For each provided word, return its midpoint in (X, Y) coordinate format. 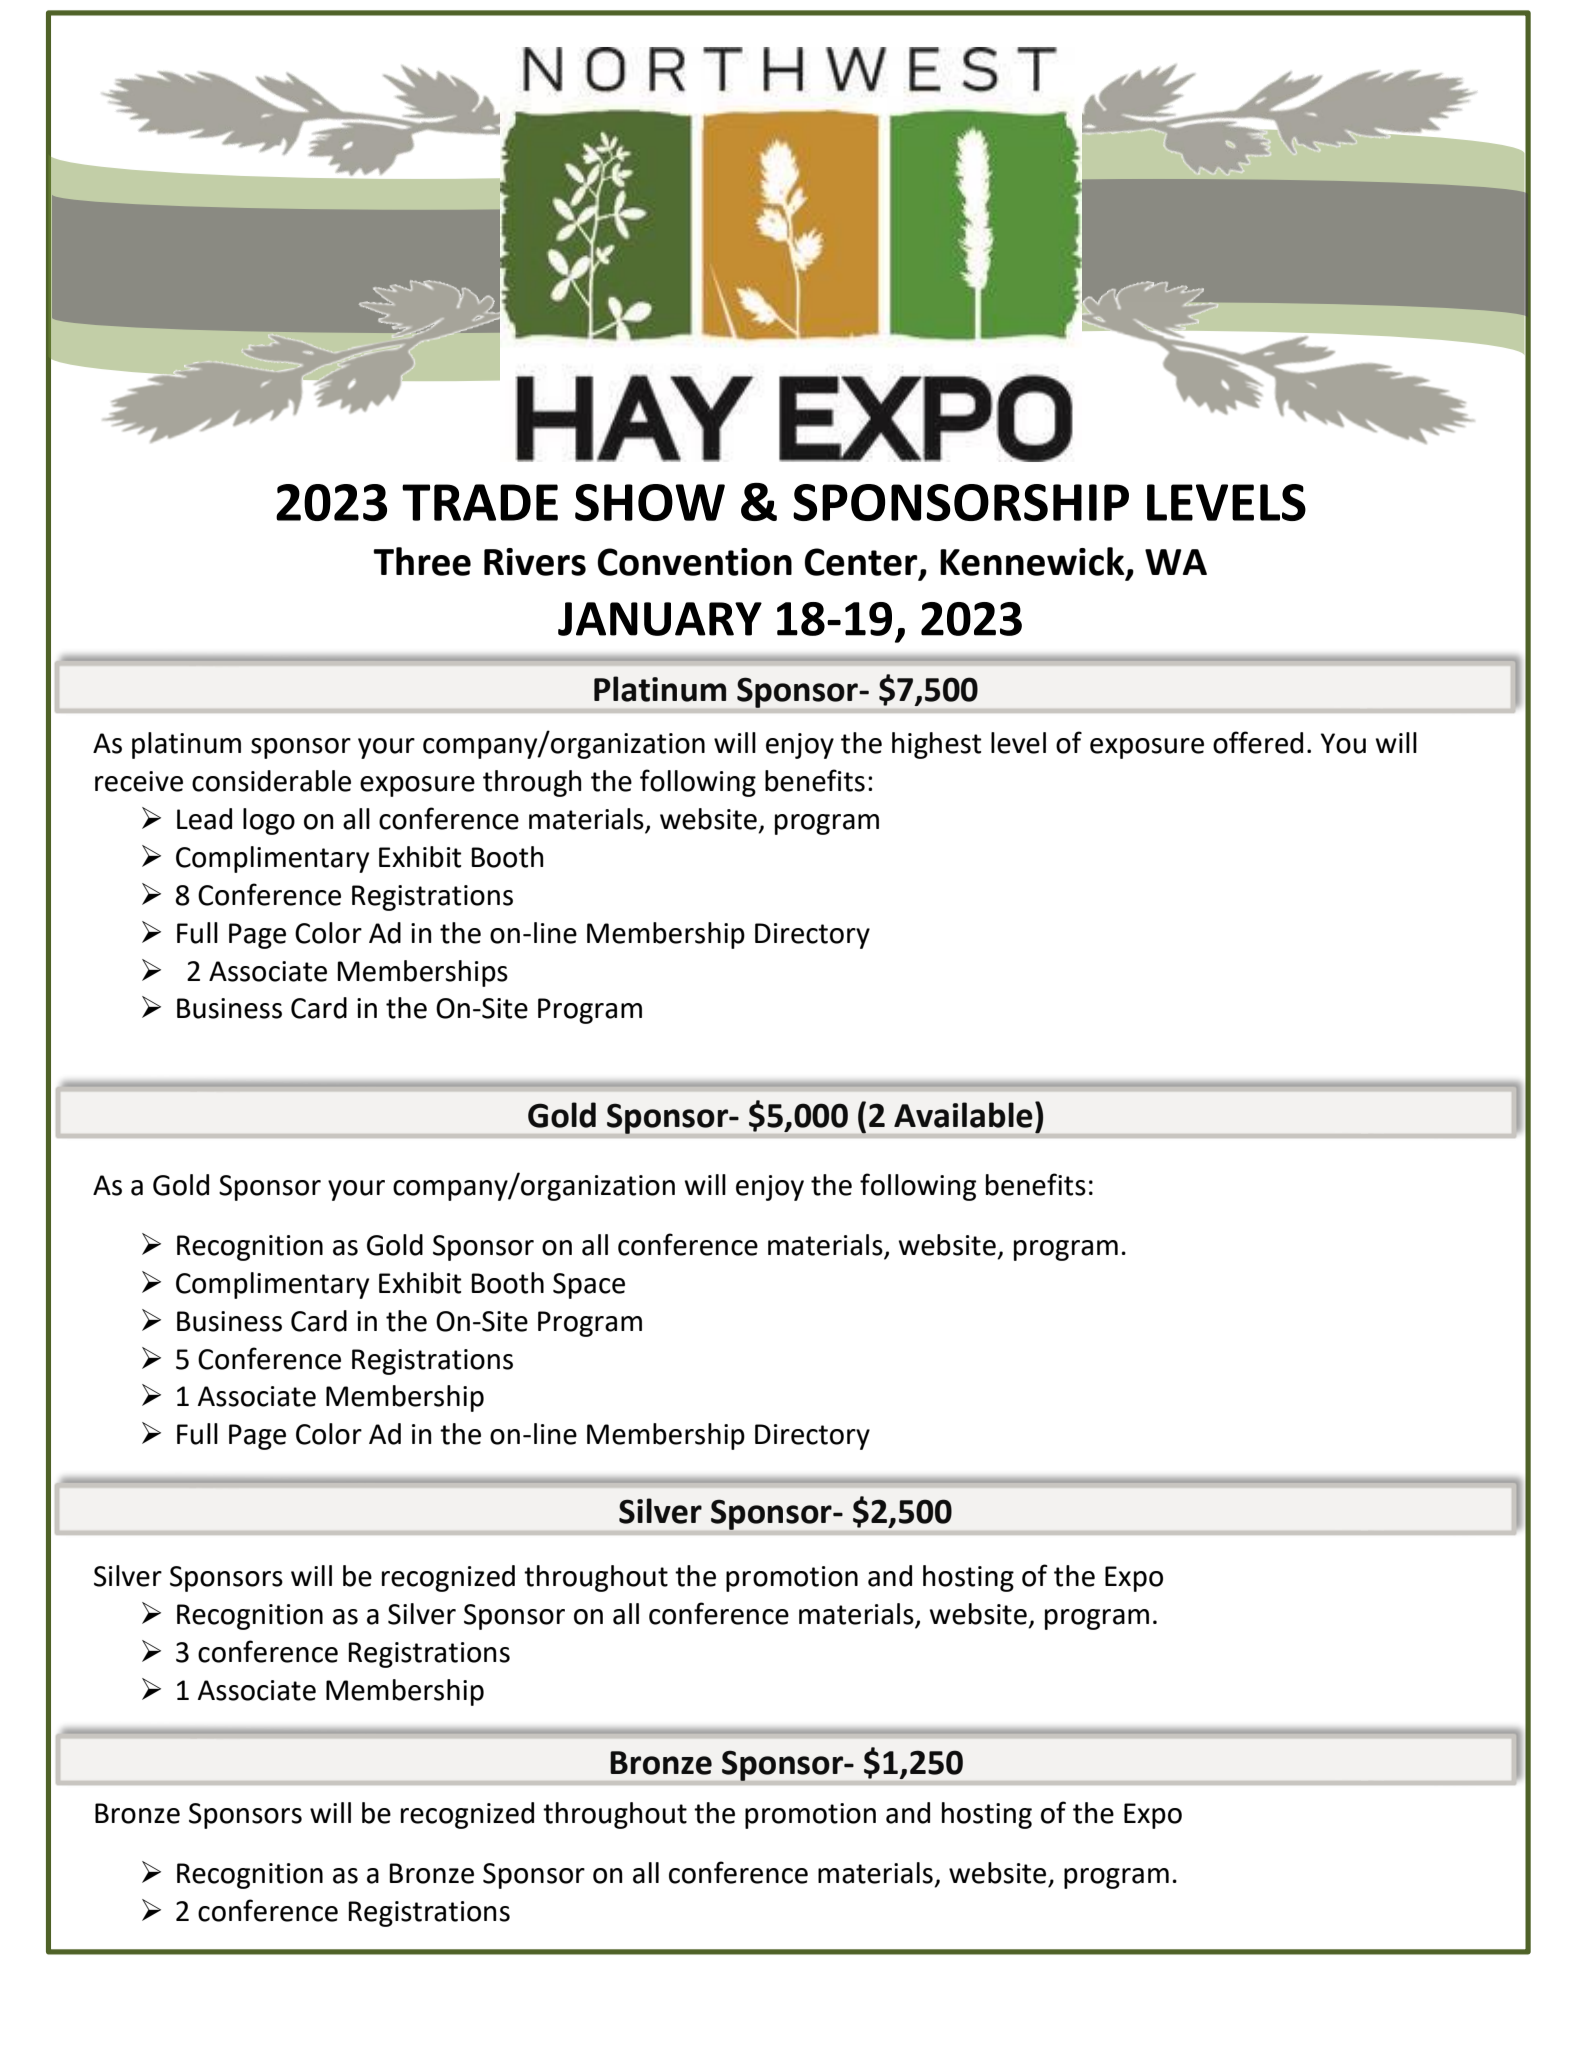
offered (1258, 742)
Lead (204, 819)
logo (269, 821)
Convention (695, 562)
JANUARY (660, 619)
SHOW (650, 502)
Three (422, 561)
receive (139, 781)
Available (963, 1115)
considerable (271, 781)
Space (589, 1286)
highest (936, 745)
